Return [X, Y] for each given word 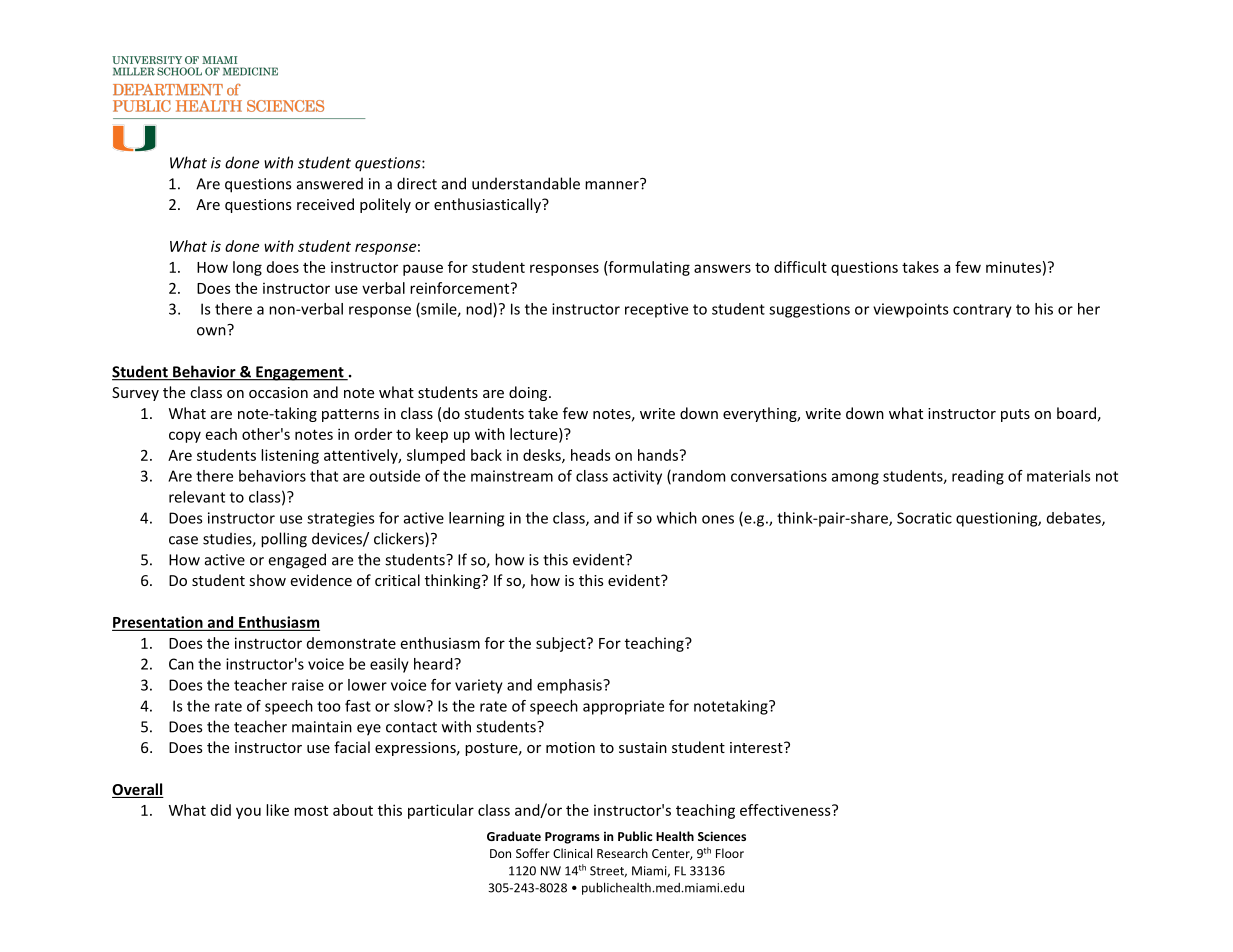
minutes [1013, 267]
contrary [982, 311]
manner [613, 184]
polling [284, 540]
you [248, 813]
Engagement [300, 373]
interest [757, 747]
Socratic [924, 518]
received [325, 204]
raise [308, 685]
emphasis [570, 686]
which [677, 518]
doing [529, 393]
